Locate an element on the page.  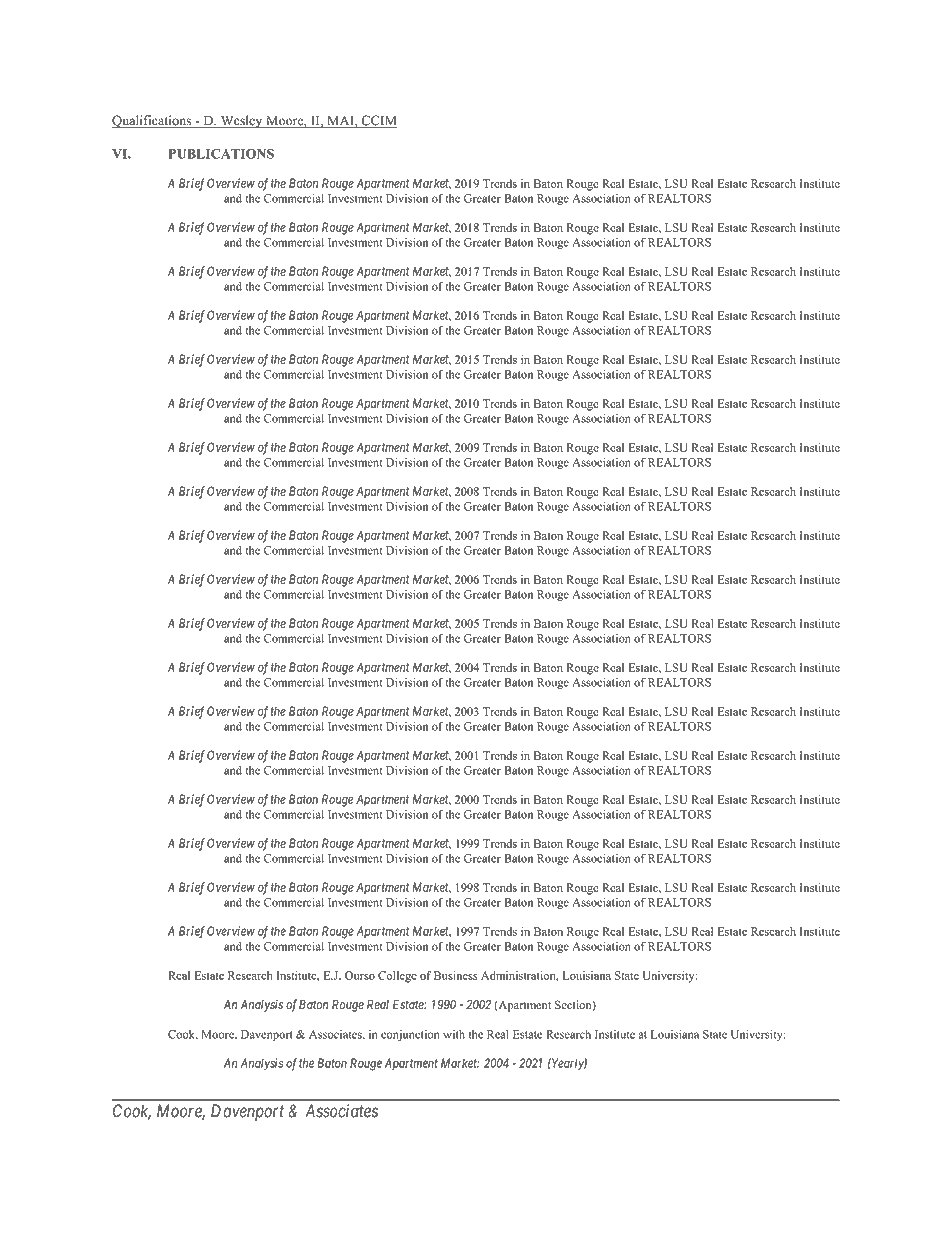
Business is located at coordinates (456, 975).
